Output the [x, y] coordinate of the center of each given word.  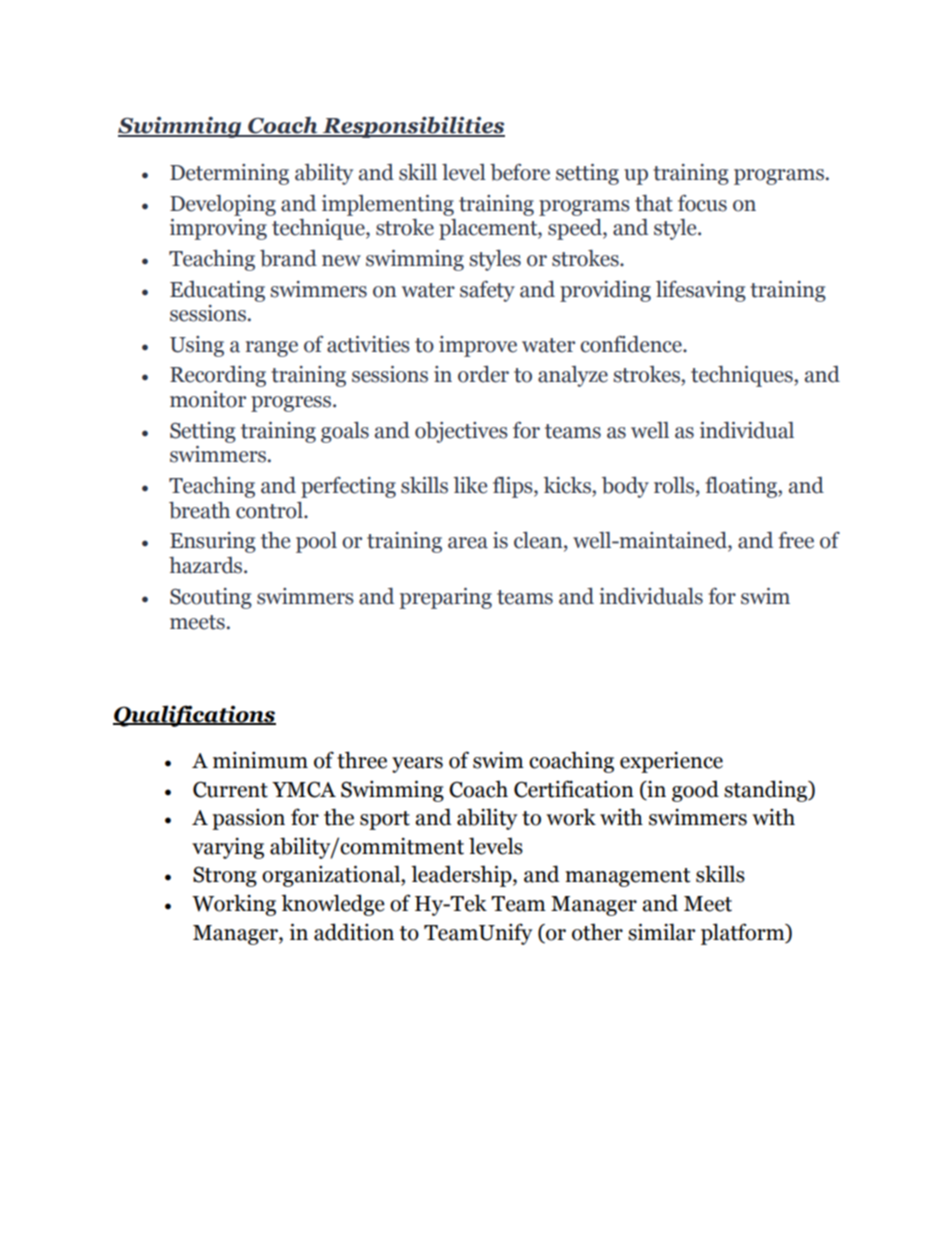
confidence [632, 344]
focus [702, 203]
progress [292, 404]
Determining [229, 174]
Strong [225, 876]
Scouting [211, 598]
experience [671, 762]
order [483, 374]
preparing [445, 598]
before [520, 172]
